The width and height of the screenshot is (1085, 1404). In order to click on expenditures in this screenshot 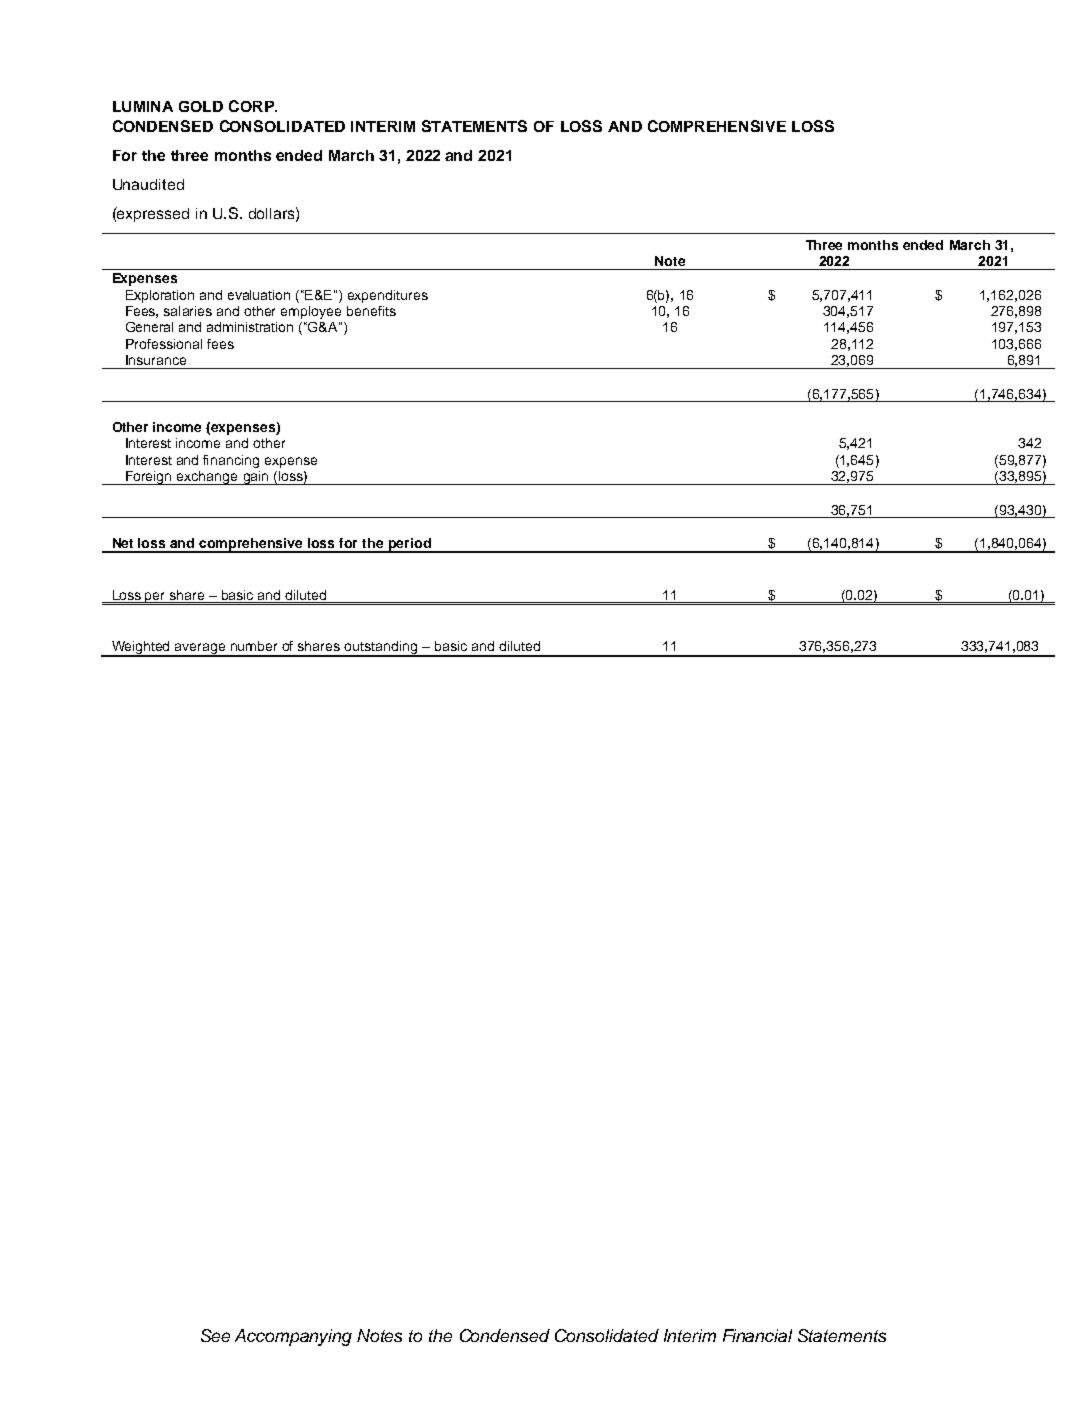, I will do `click(388, 296)`.
